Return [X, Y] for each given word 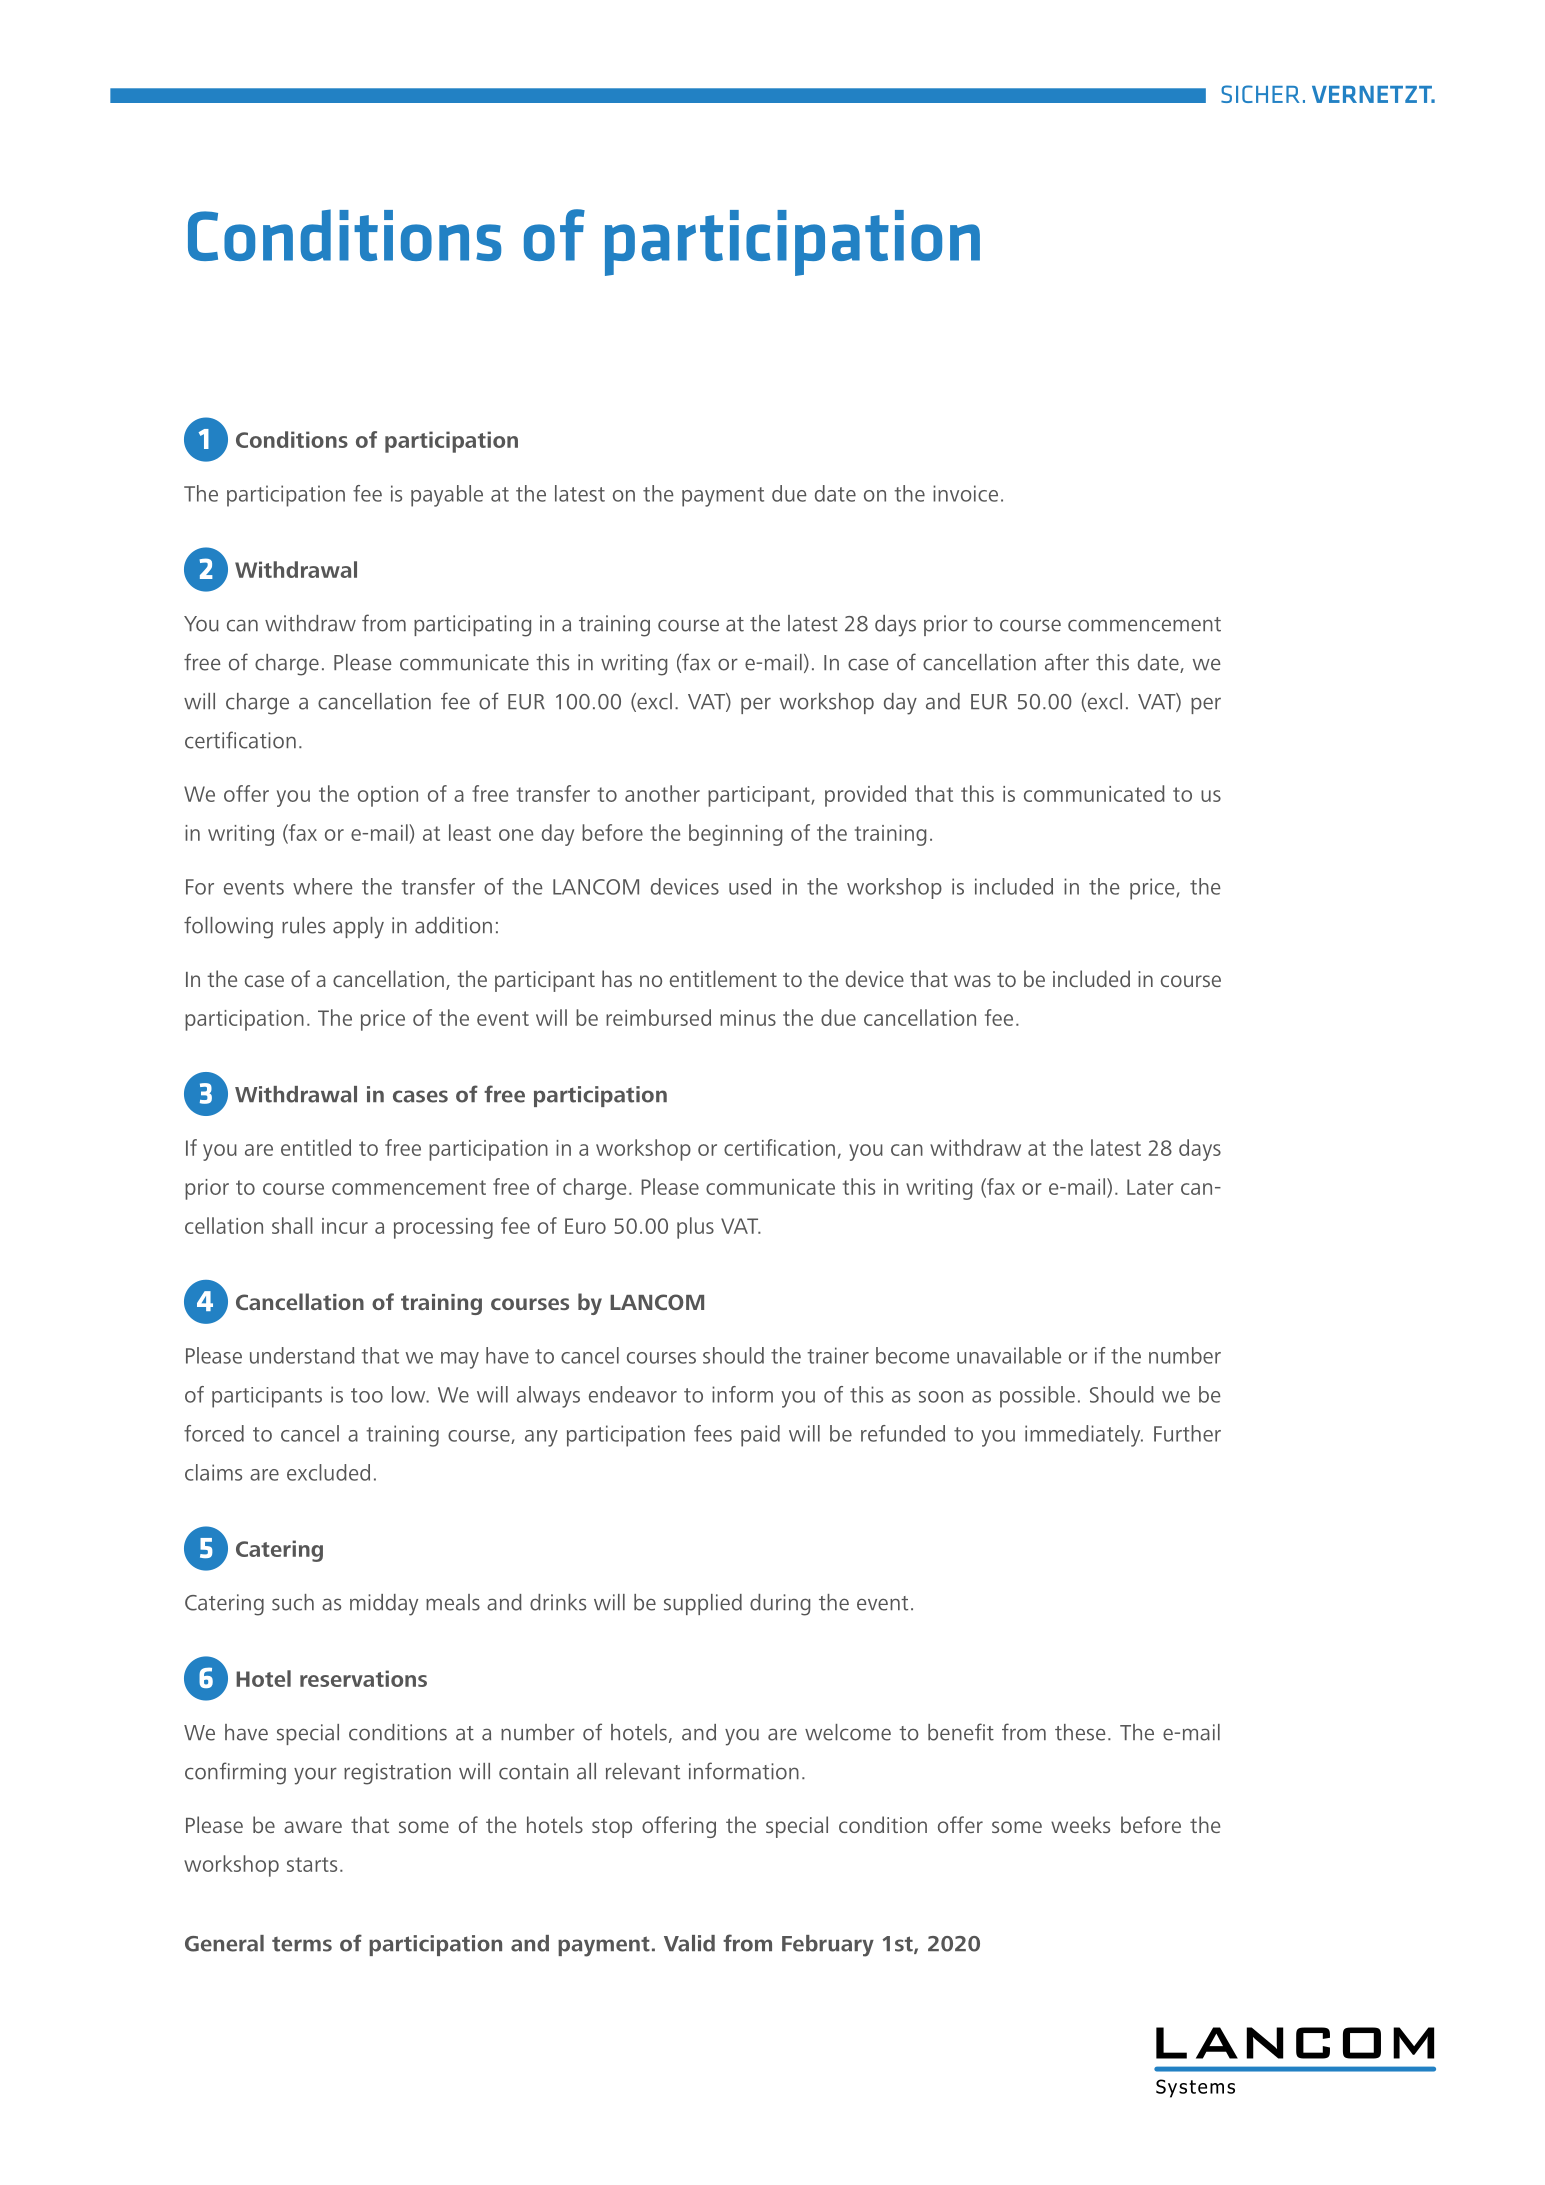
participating [472, 626]
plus [695, 1228]
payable [447, 496]
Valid [689, 1943]
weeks [1080, 1824]
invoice [965, 493]
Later [1150, 1187]
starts [312, 1864]
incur [345, 1226]
